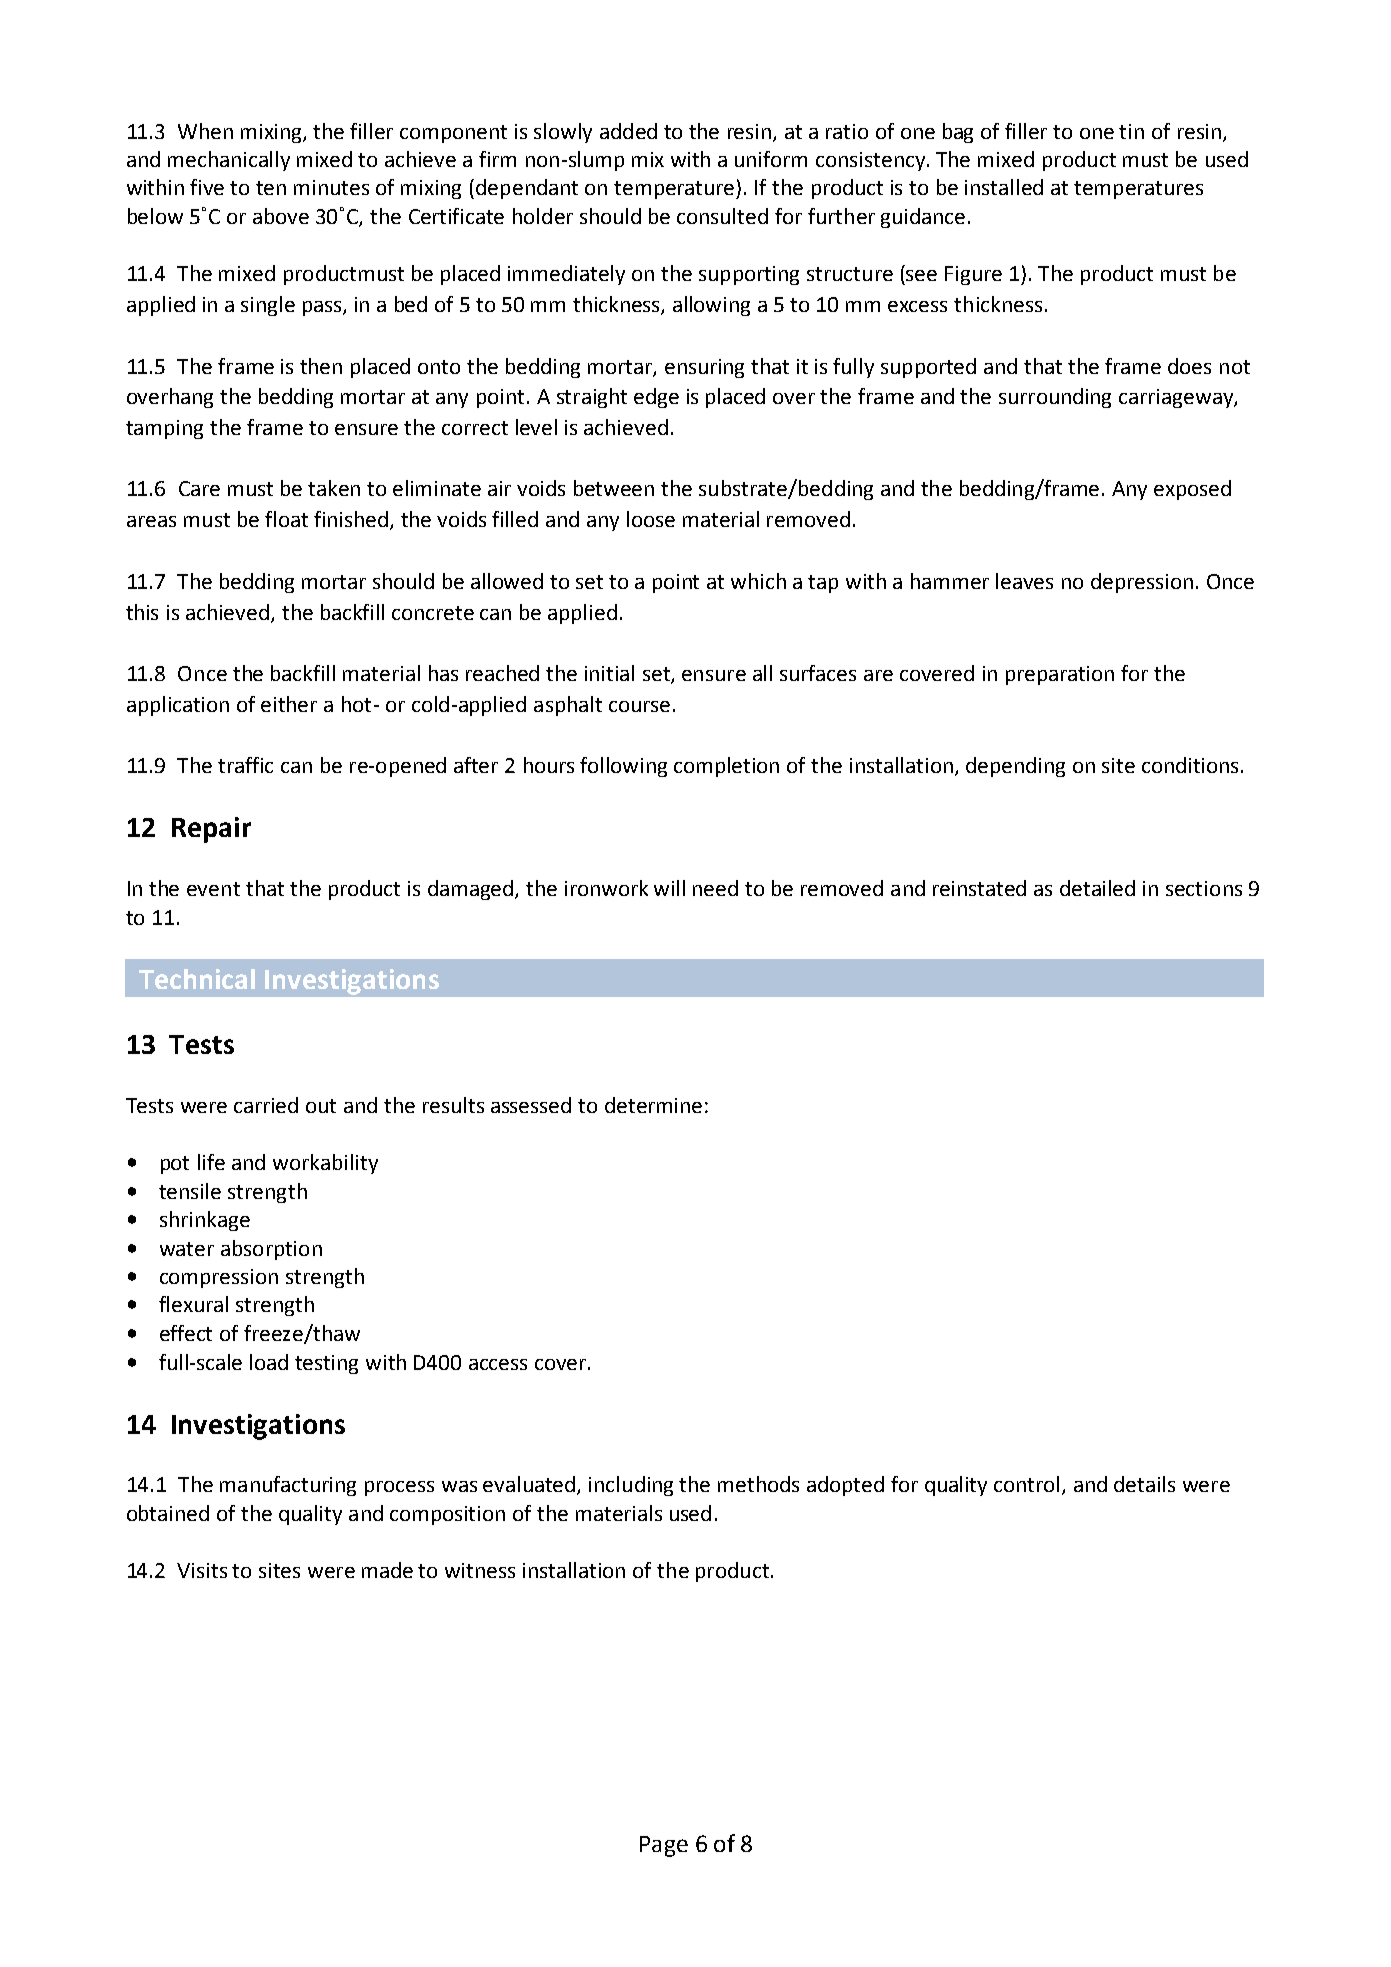  What do you see at coordinates (1004, 187) in the image?
I see `installed` at bounding box center [1004, 187].
